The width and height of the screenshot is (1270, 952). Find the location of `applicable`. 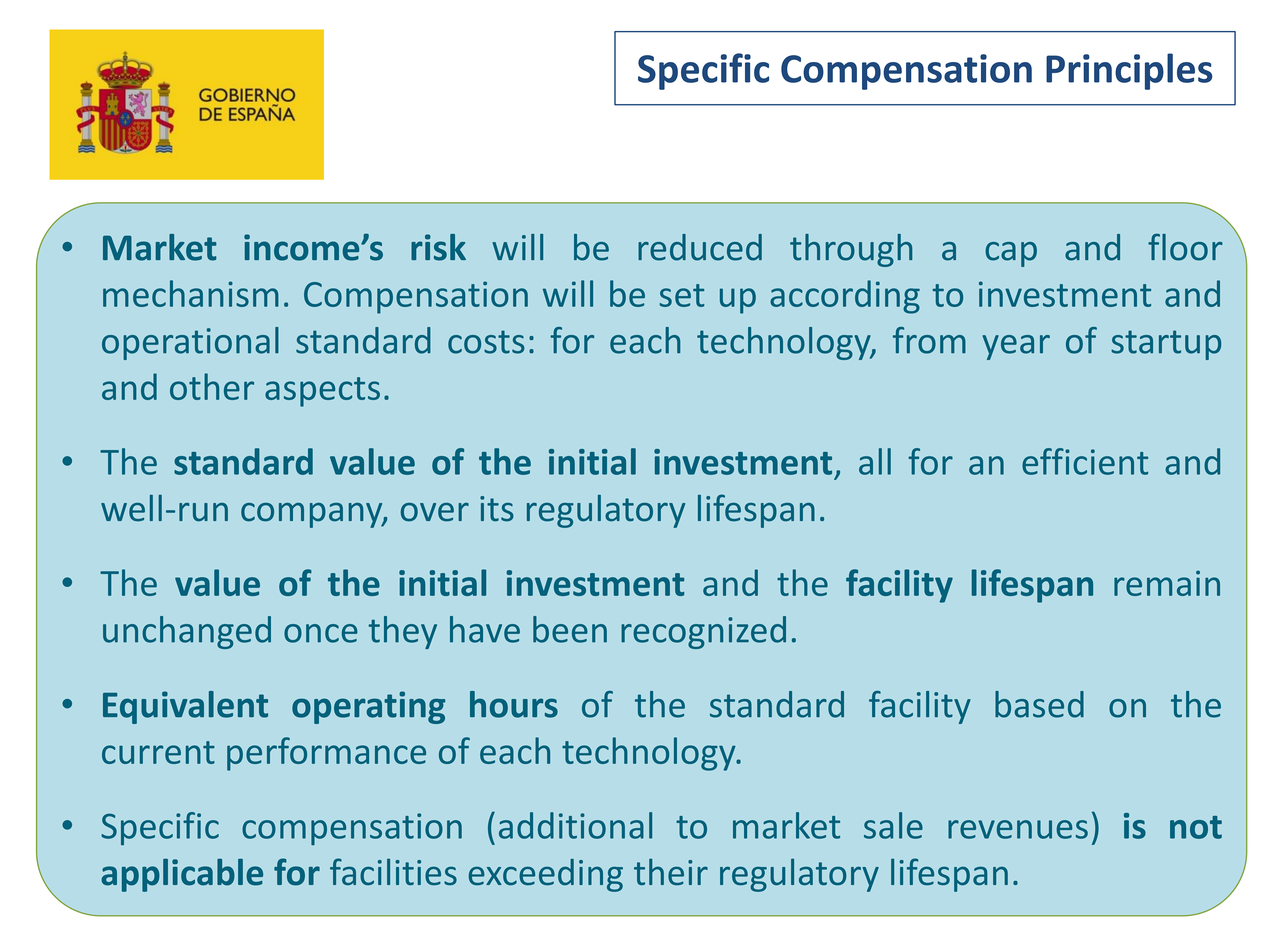

applicable is located at coordinates (182, 875).
